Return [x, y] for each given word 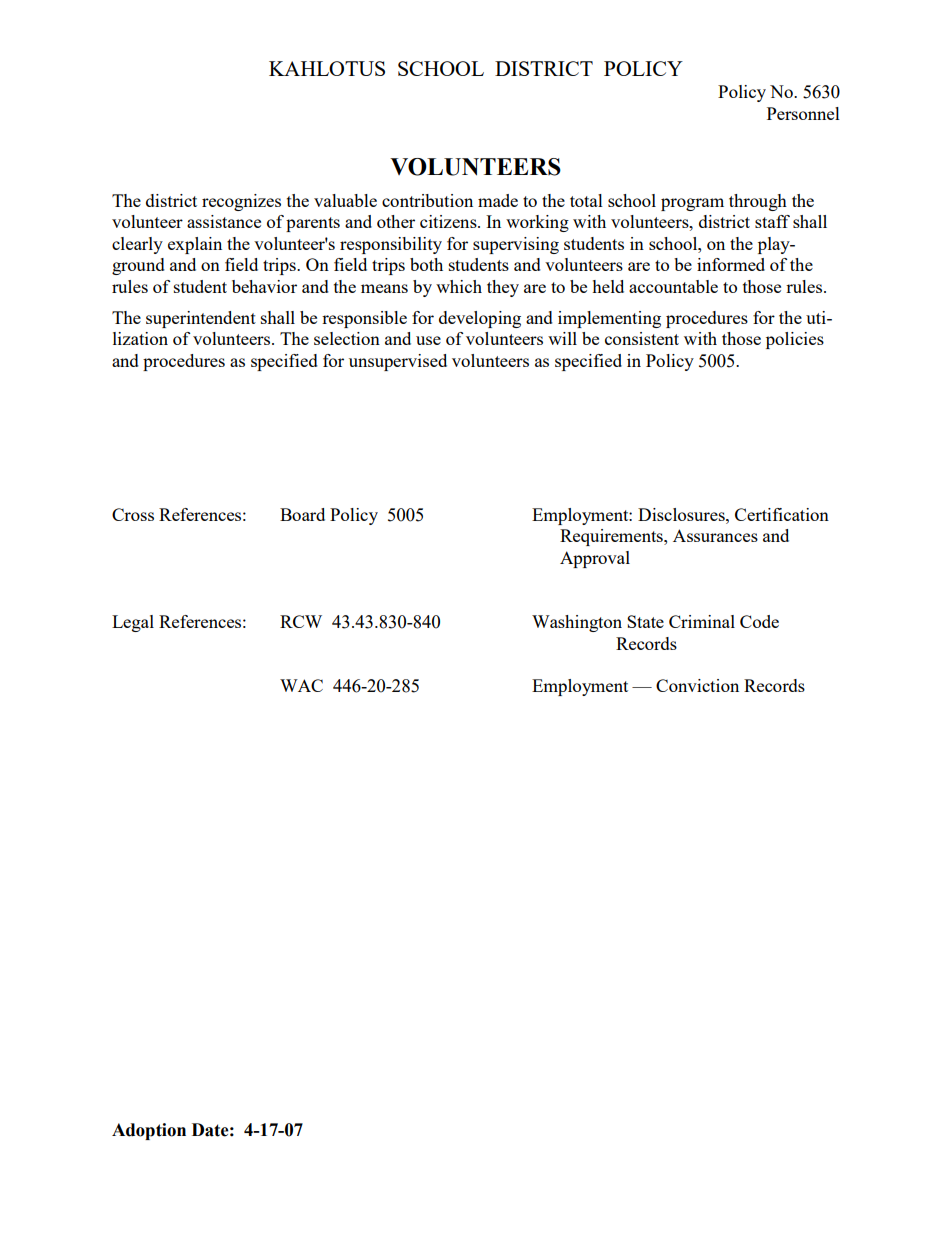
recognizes [241, 202]
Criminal [702, 621]
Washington [577, 623]
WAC [301, 685]
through [758, 202]
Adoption [149, 1131]
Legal [133, 623]
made [498, 200]
